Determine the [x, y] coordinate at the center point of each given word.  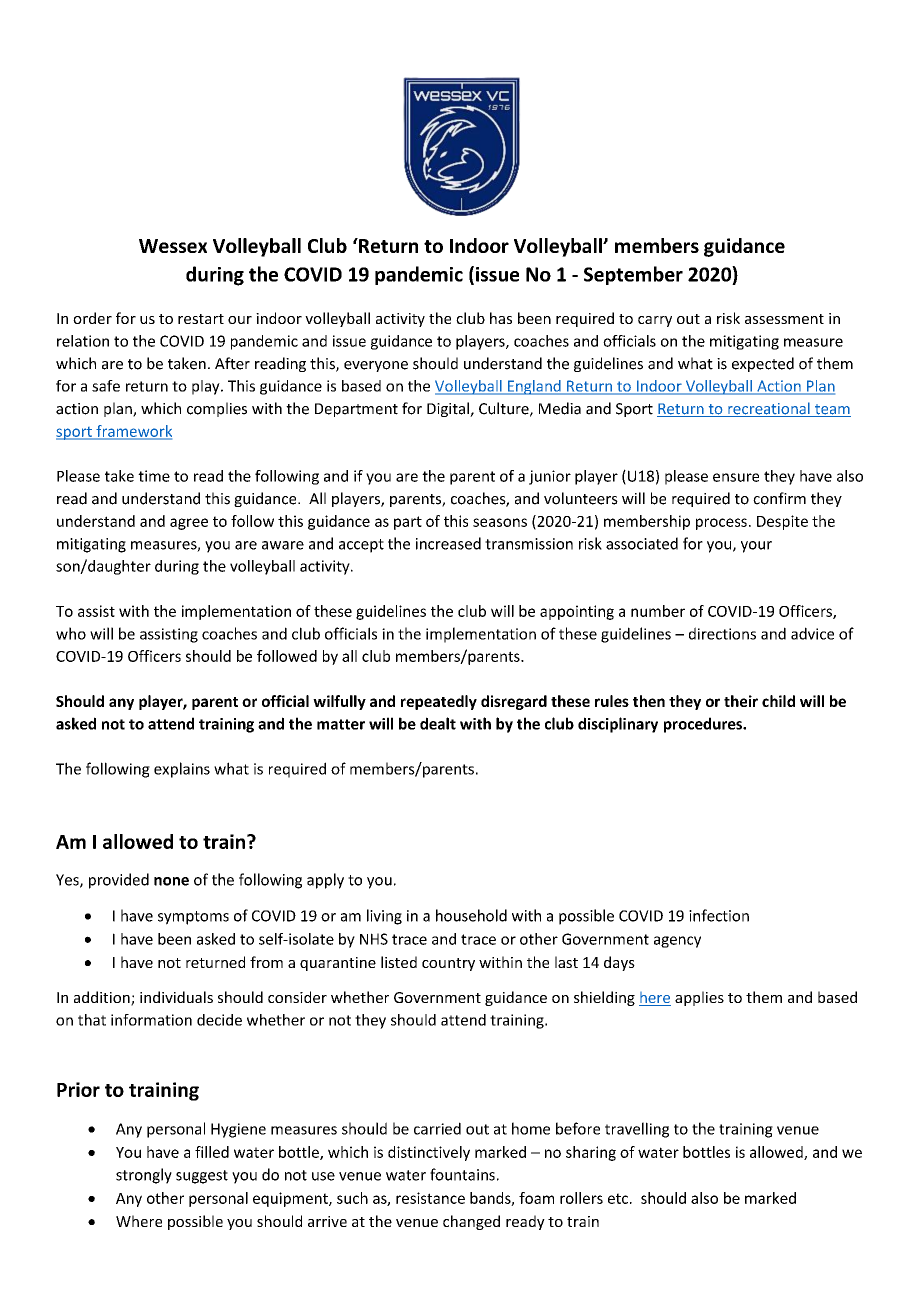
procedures [704, 725]
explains [182, 770]
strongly [144, 1176]
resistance [430, 1198]
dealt [438, 723]
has [501, 318]
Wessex [173, 246]
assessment [784, 319]
